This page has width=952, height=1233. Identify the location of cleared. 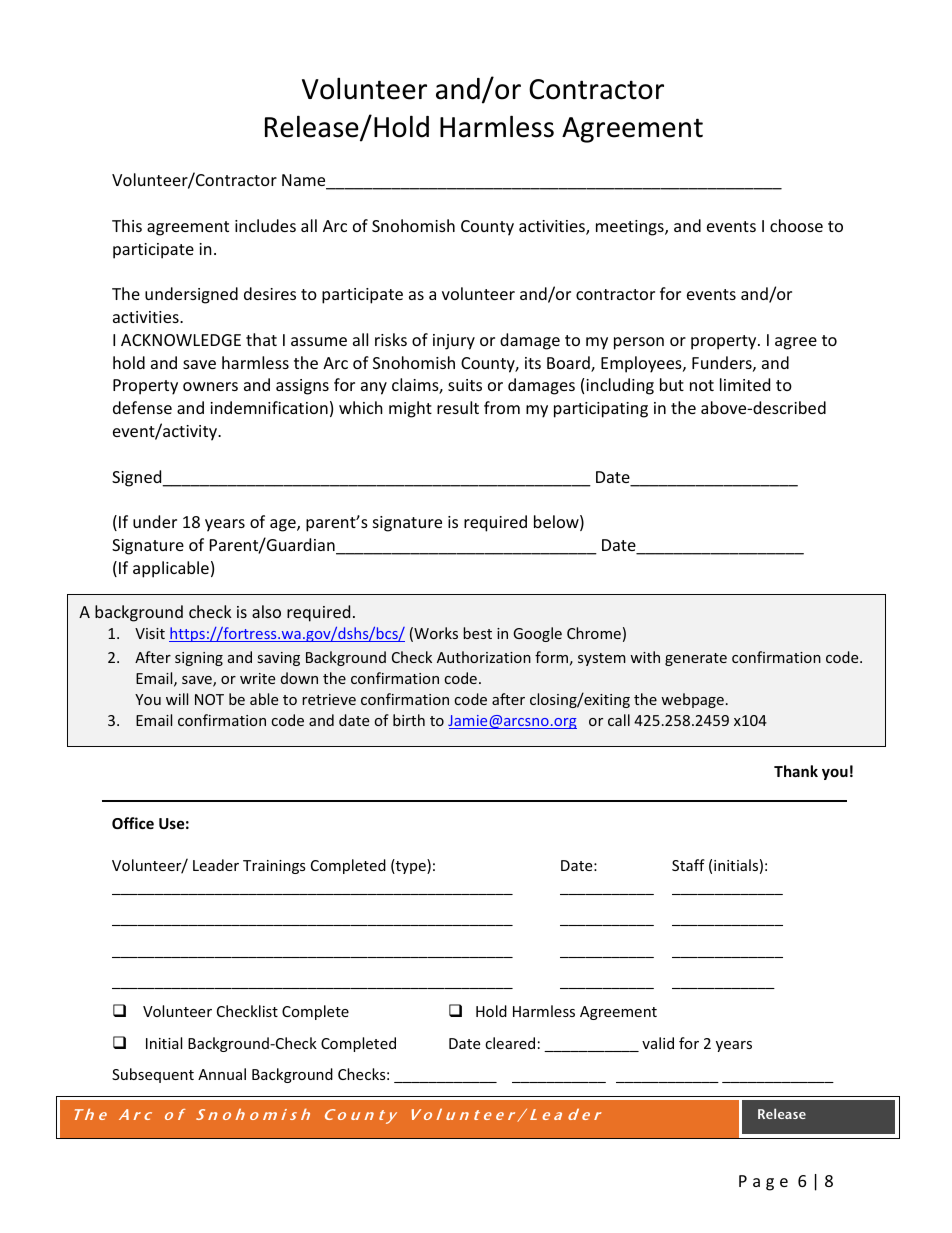
(510, 1043).
